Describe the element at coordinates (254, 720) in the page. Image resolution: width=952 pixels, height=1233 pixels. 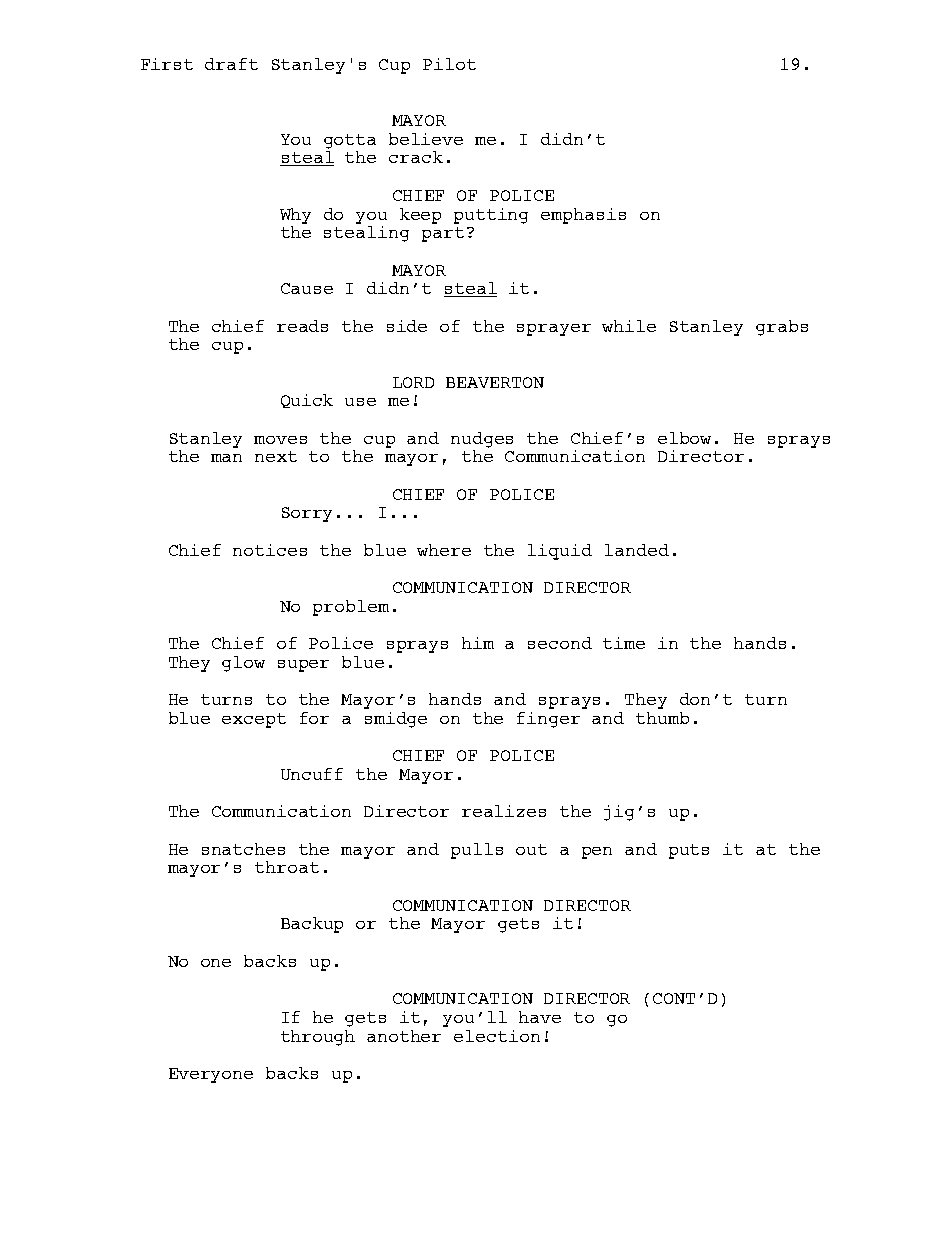
I see `except` at that location.
